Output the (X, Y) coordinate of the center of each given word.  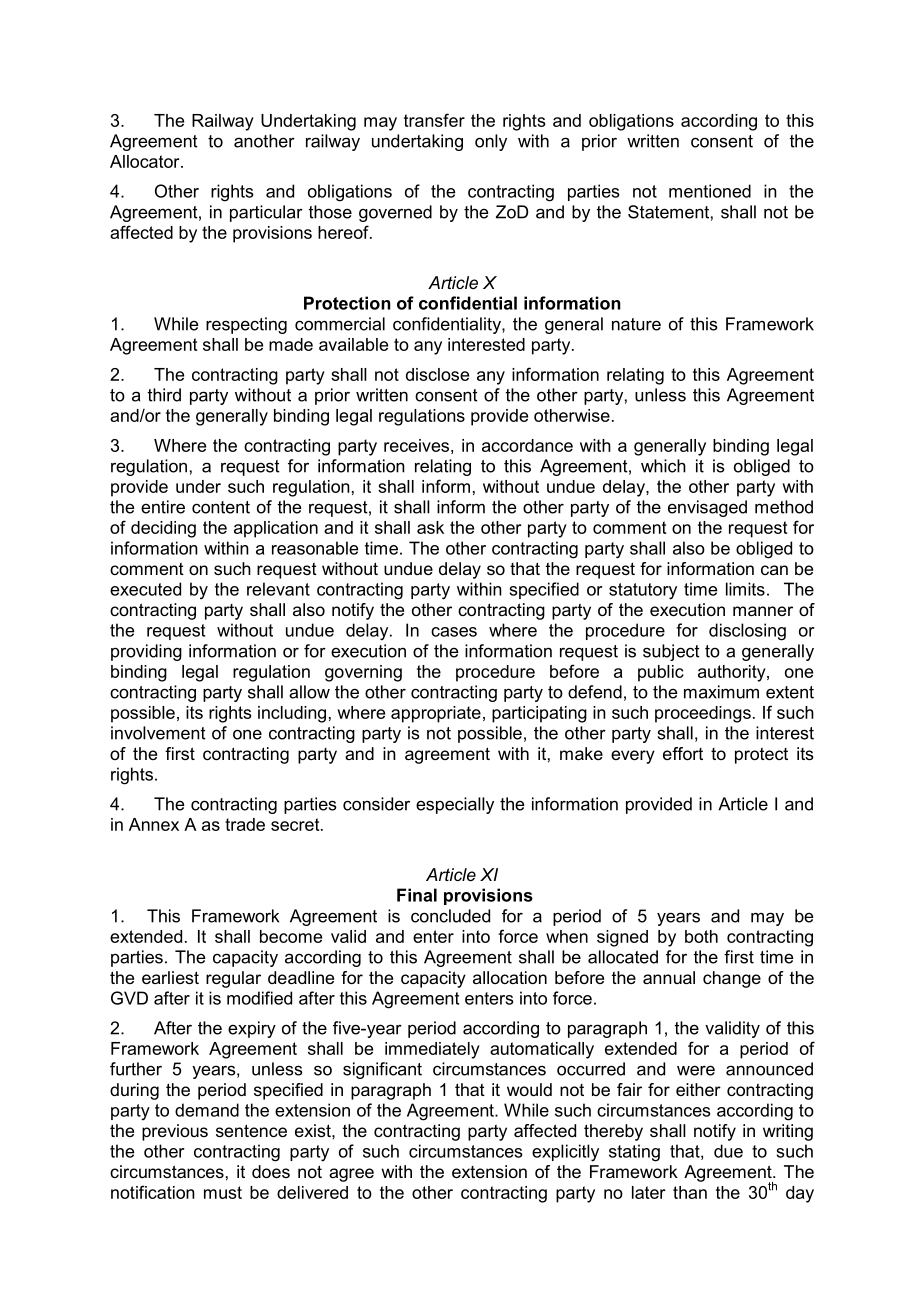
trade (245, 824)
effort (683, 753)
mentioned (710, 191)
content (221, 507)
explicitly (565, 1153)
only (491, 142)
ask (430, 527)
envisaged (707, 508)
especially (455, 805)
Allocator (146, 161)
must (223, 1192)
